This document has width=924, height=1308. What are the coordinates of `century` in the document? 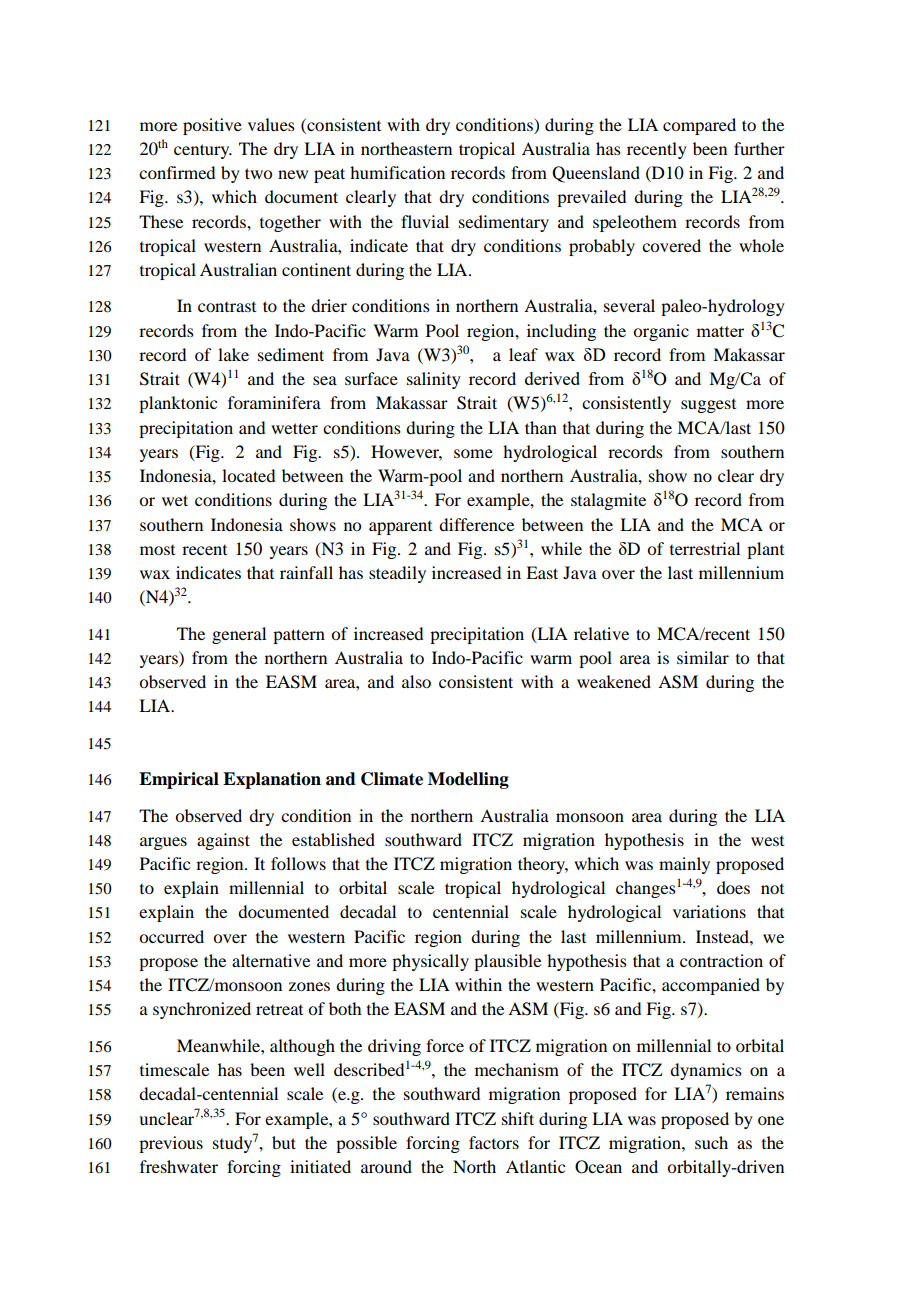 It's located at (203, 151).
